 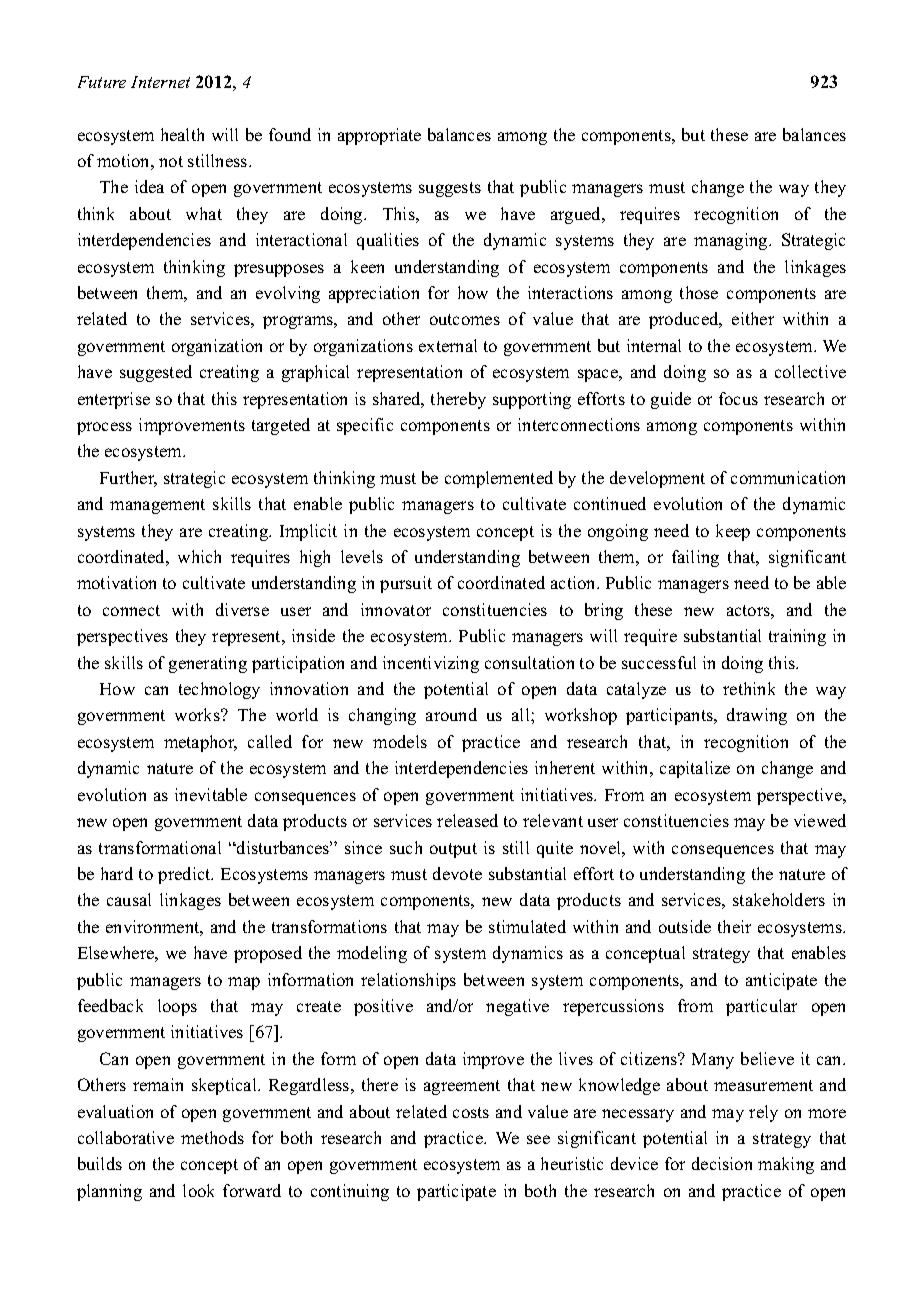 I want to click on appropriate, so click(x=379, y=136).
